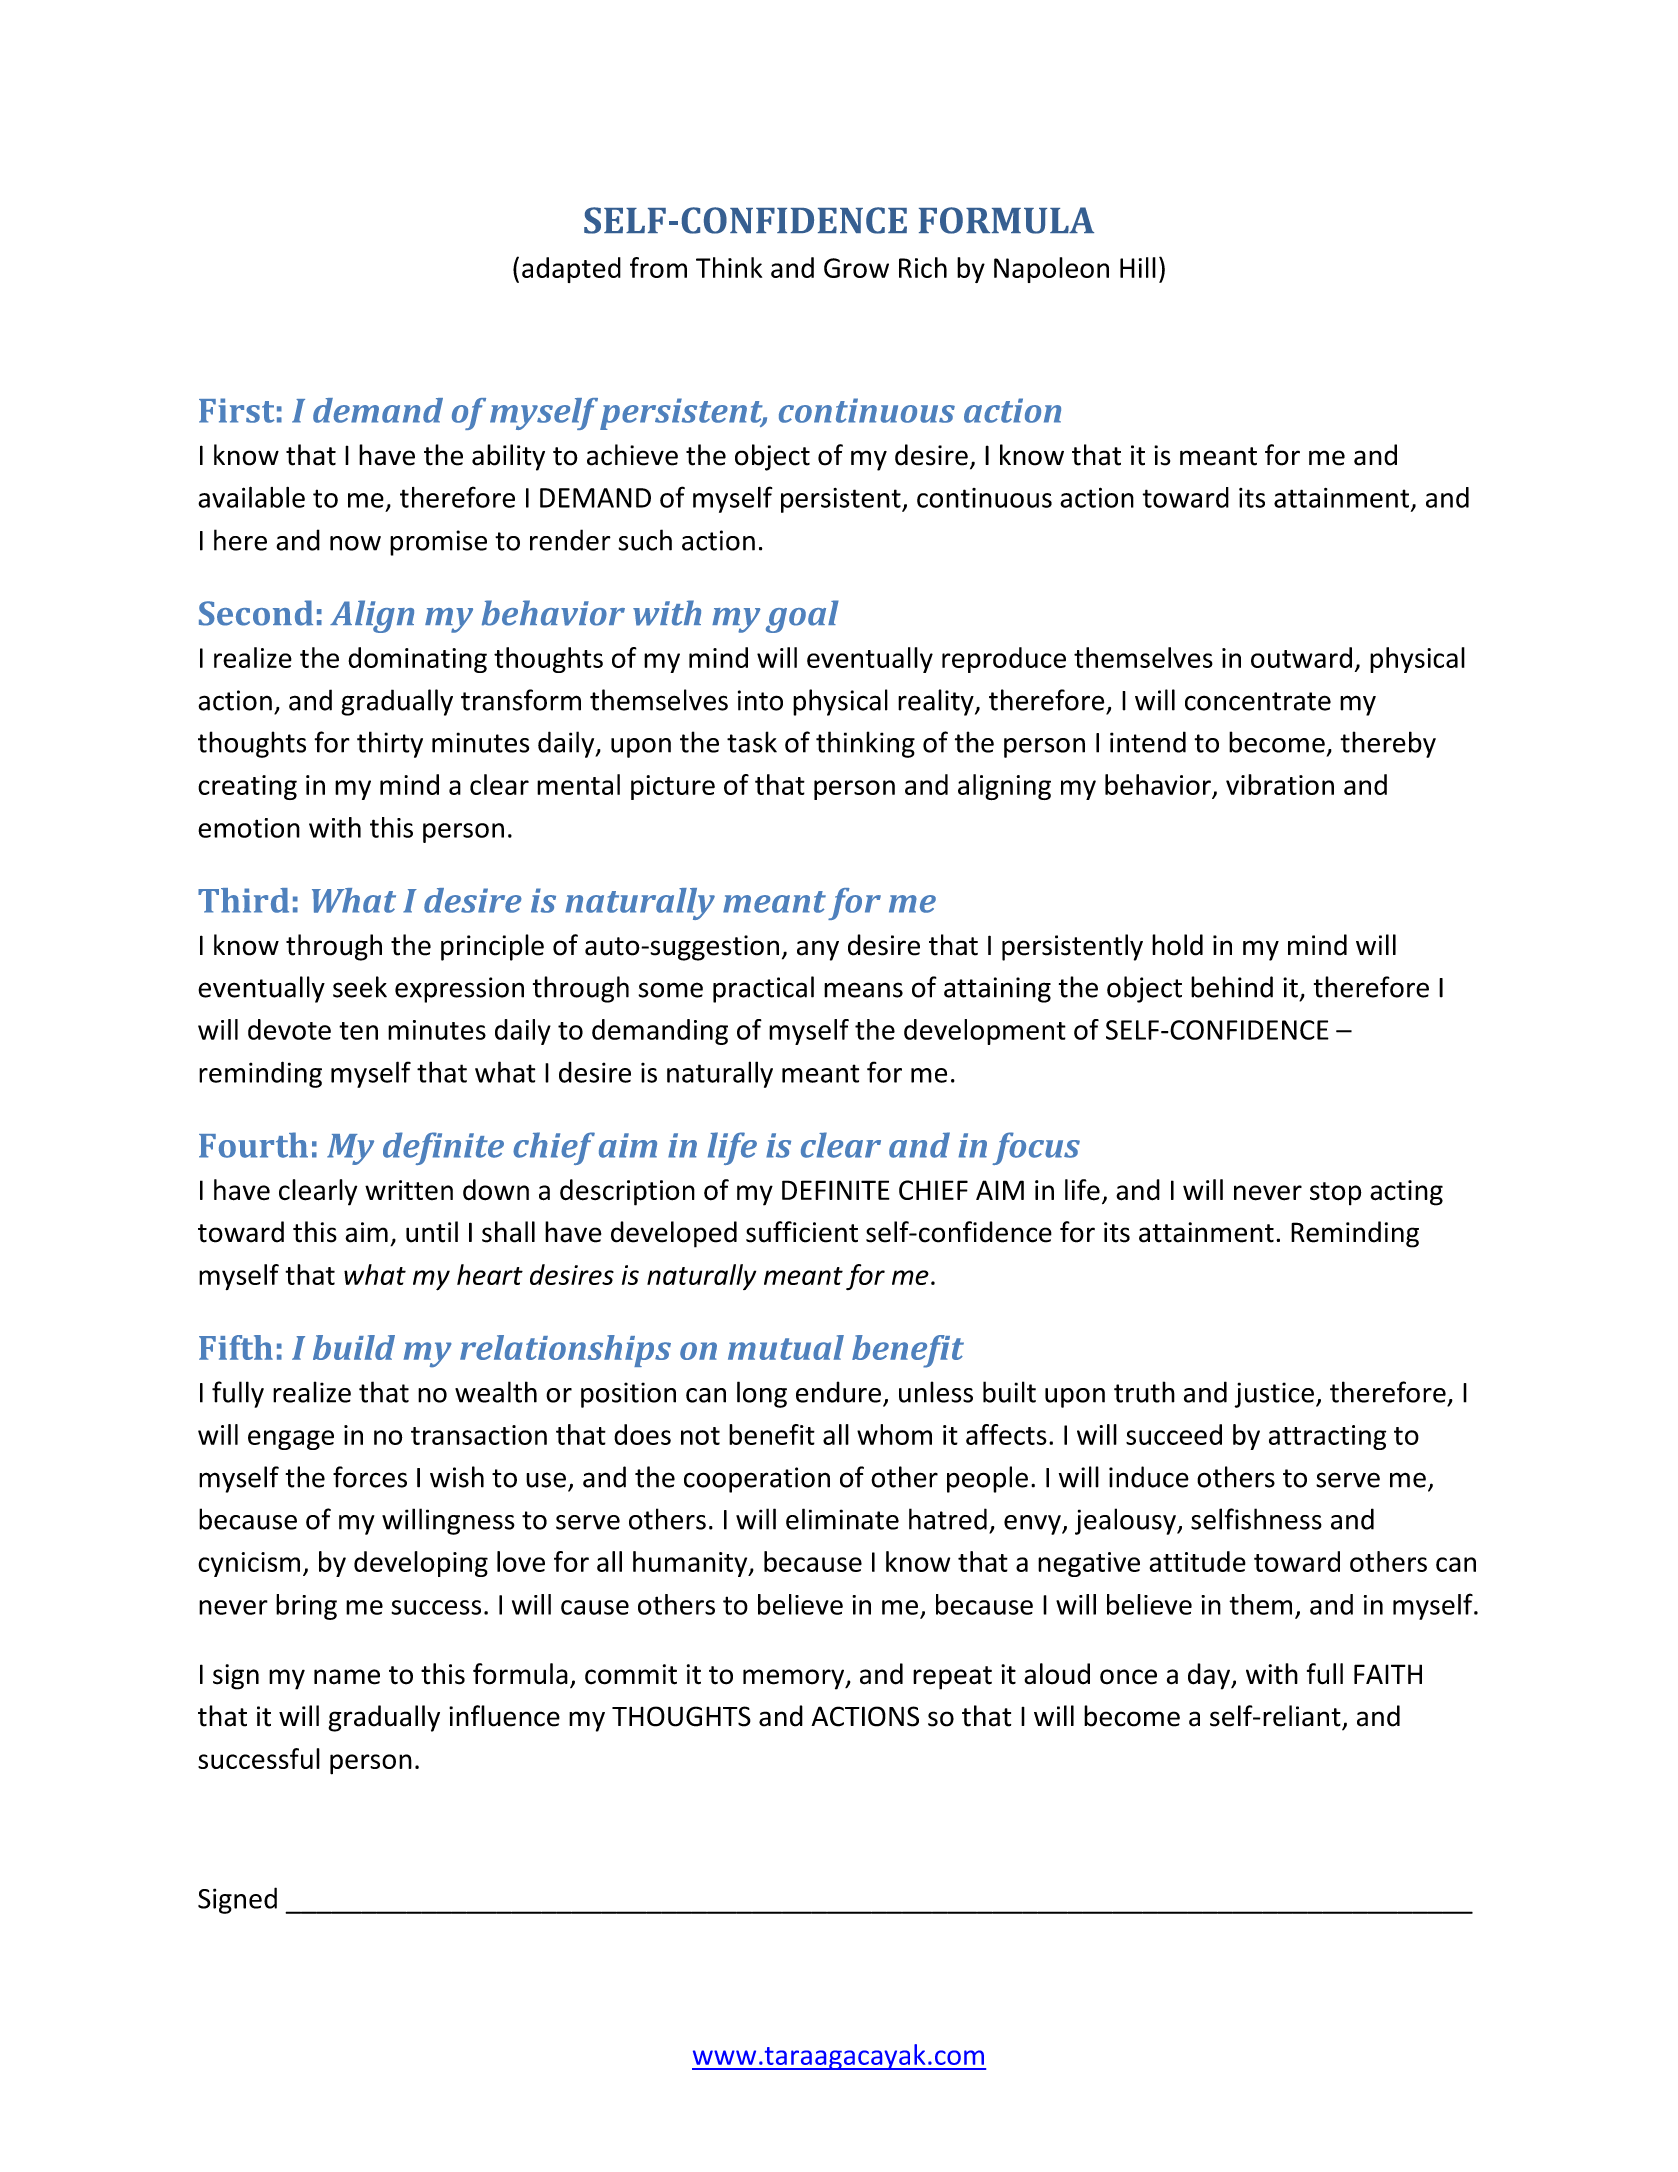 The image size is (1678, 2172). I want to click on thirty, so click(390, 744).
